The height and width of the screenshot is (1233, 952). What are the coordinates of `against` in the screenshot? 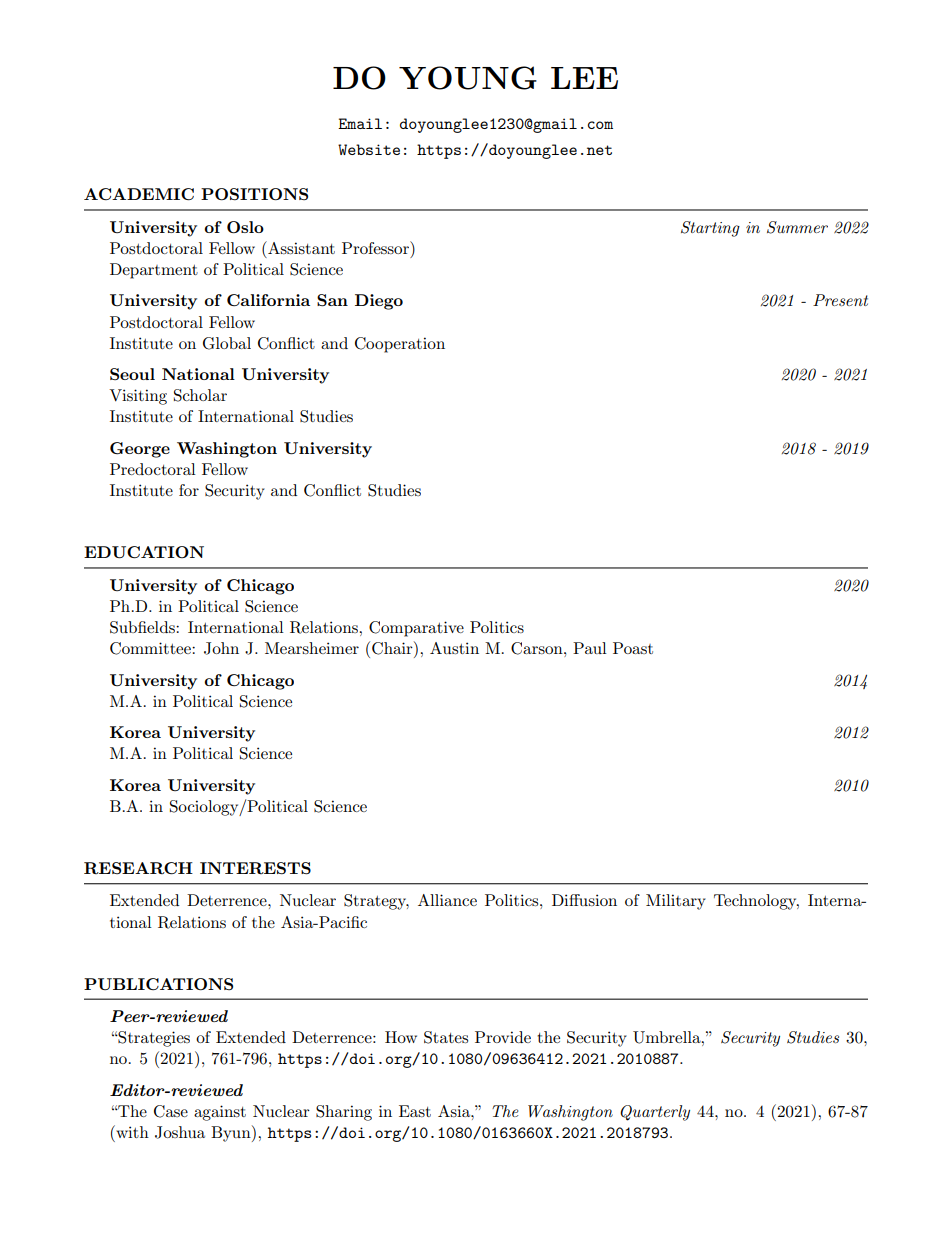 It's located at (220, 1113).
